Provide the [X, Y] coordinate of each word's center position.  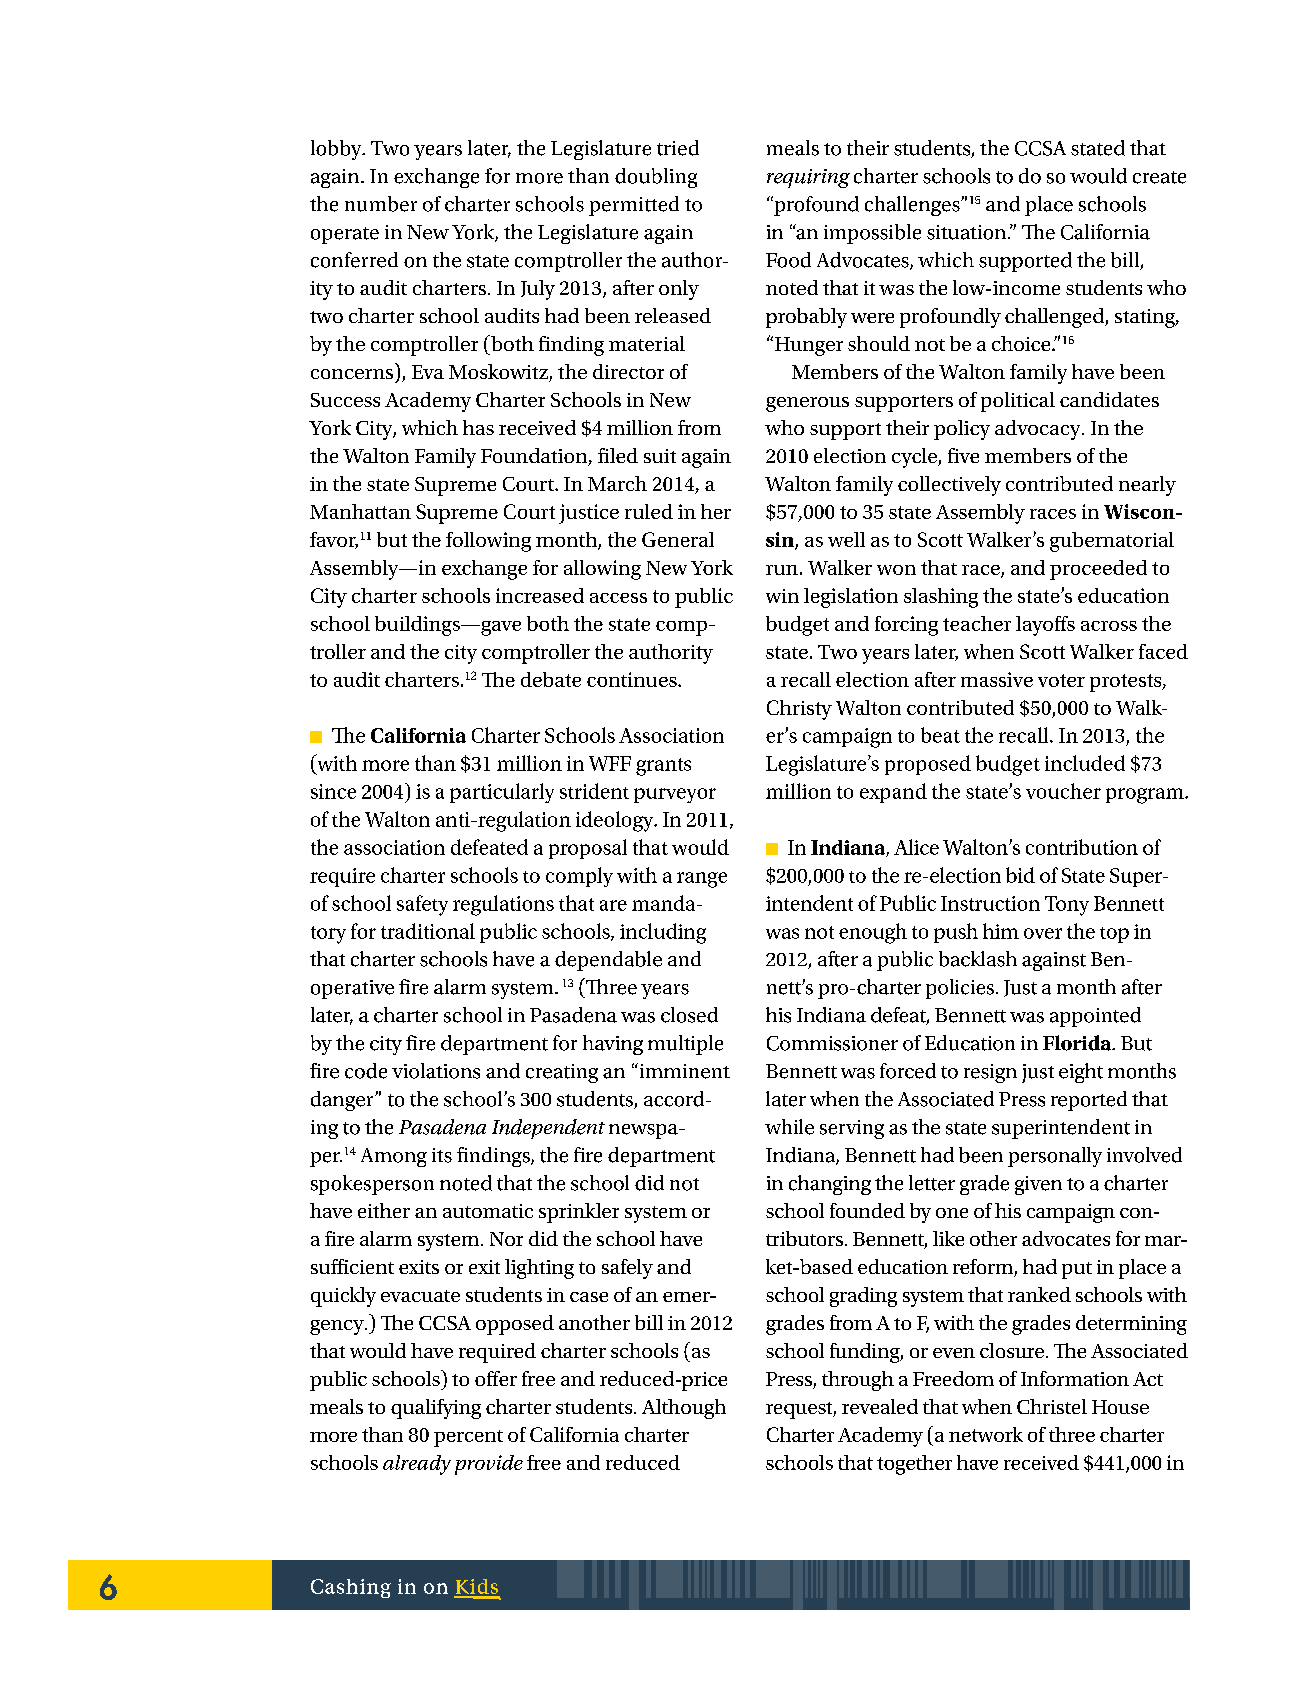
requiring [808, 178]
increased [540, 595]
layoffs [1045, 626]
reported [1089, 1101]
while [789, 1127]
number [381, 204]
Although [684, 1409]
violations [436, 1071]
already [417, 1465]
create [1159, 177]
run [782, 570]
